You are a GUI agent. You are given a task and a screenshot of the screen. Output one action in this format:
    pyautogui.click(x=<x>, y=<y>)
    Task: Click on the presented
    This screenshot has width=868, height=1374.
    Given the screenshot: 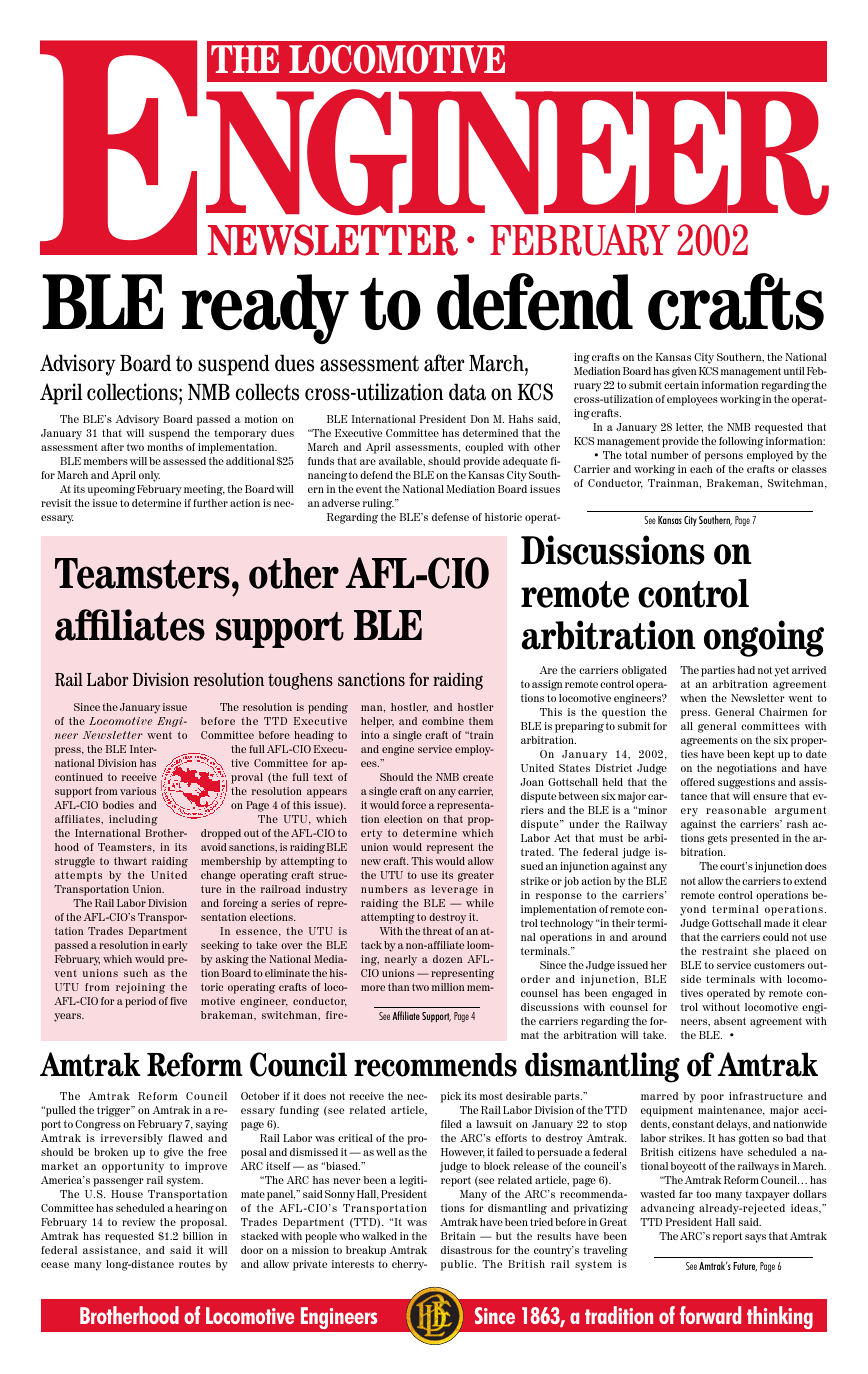 What is the action you would take?
    pyautogui.click(x=755, y=839)
